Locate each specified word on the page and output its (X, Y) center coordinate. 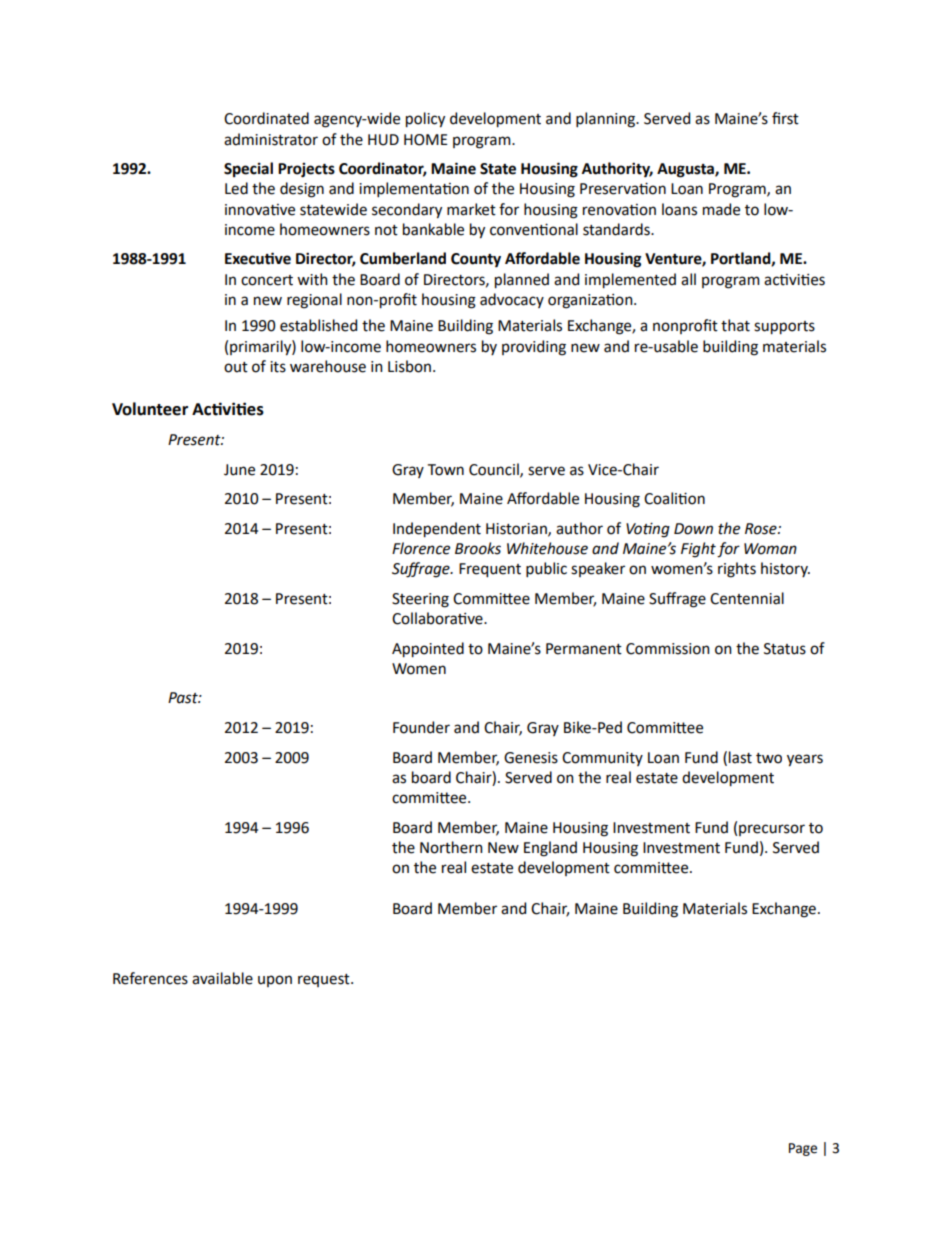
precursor (772, 830)
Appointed (428, 650)
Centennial (747, 598)
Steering (420, 600)
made (721, 209)
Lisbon (409, 366)
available (222, 978)
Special (248, 170)
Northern (451, 847)
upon (275, 981)
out (236, 367)
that (735, 325)
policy (425, 120)
